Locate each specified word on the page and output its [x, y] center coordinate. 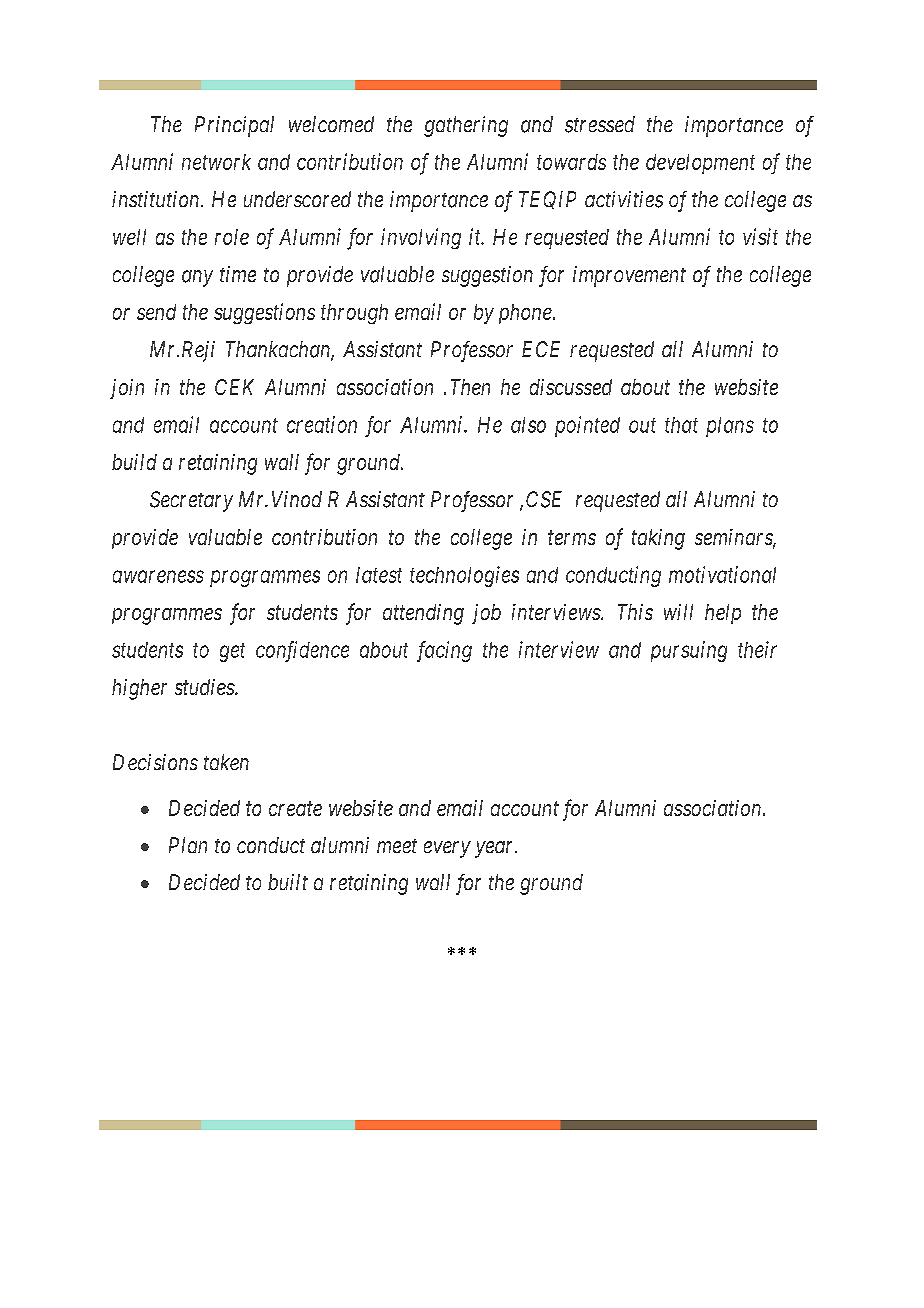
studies [205, 687]
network [216, 162]
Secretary [191, 501]
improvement [629, 276]
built [288, 882]
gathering [466, 126]
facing [444, 651]
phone [526, 314]
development [700, 164]
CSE [544, 499]
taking [658, 539]
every [447, 849]
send [156, 312]
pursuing [689, 651]
